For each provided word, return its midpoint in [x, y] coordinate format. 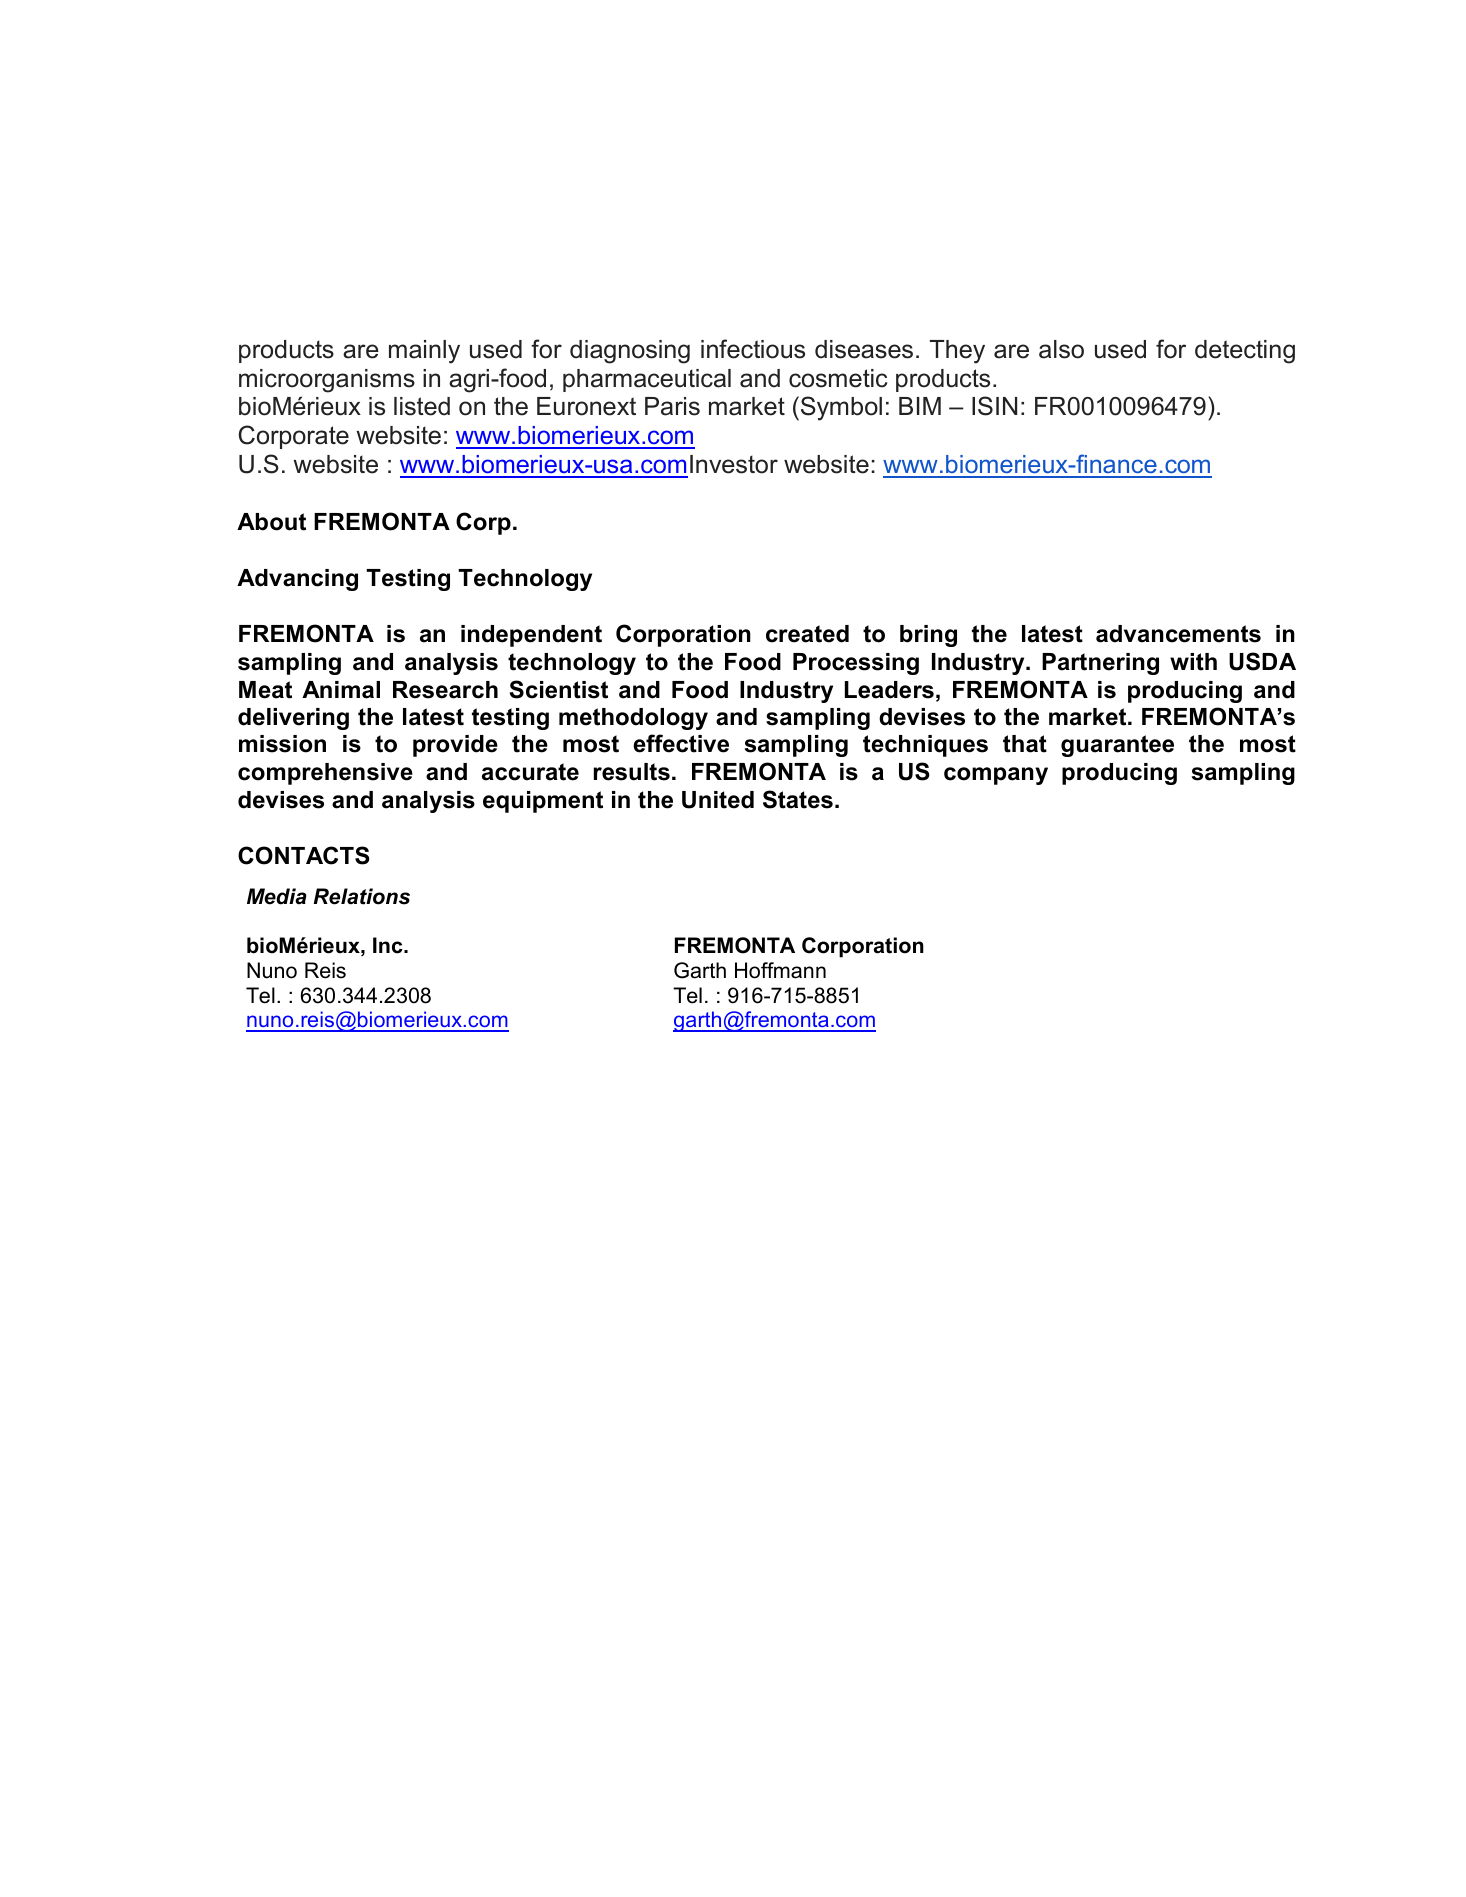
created [807, 634]
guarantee [1117, 746]
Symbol [841, 408]
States [798, 799]
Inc [389, 945]
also [1061, 349]
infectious [753, 349]
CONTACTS [303, 855]
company [996, 776]
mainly [424, 352]
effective [681, 743]
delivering [293, 719]
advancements [1178, 634]
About [271, 522]
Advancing [297, 580]
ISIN [994, 406]
